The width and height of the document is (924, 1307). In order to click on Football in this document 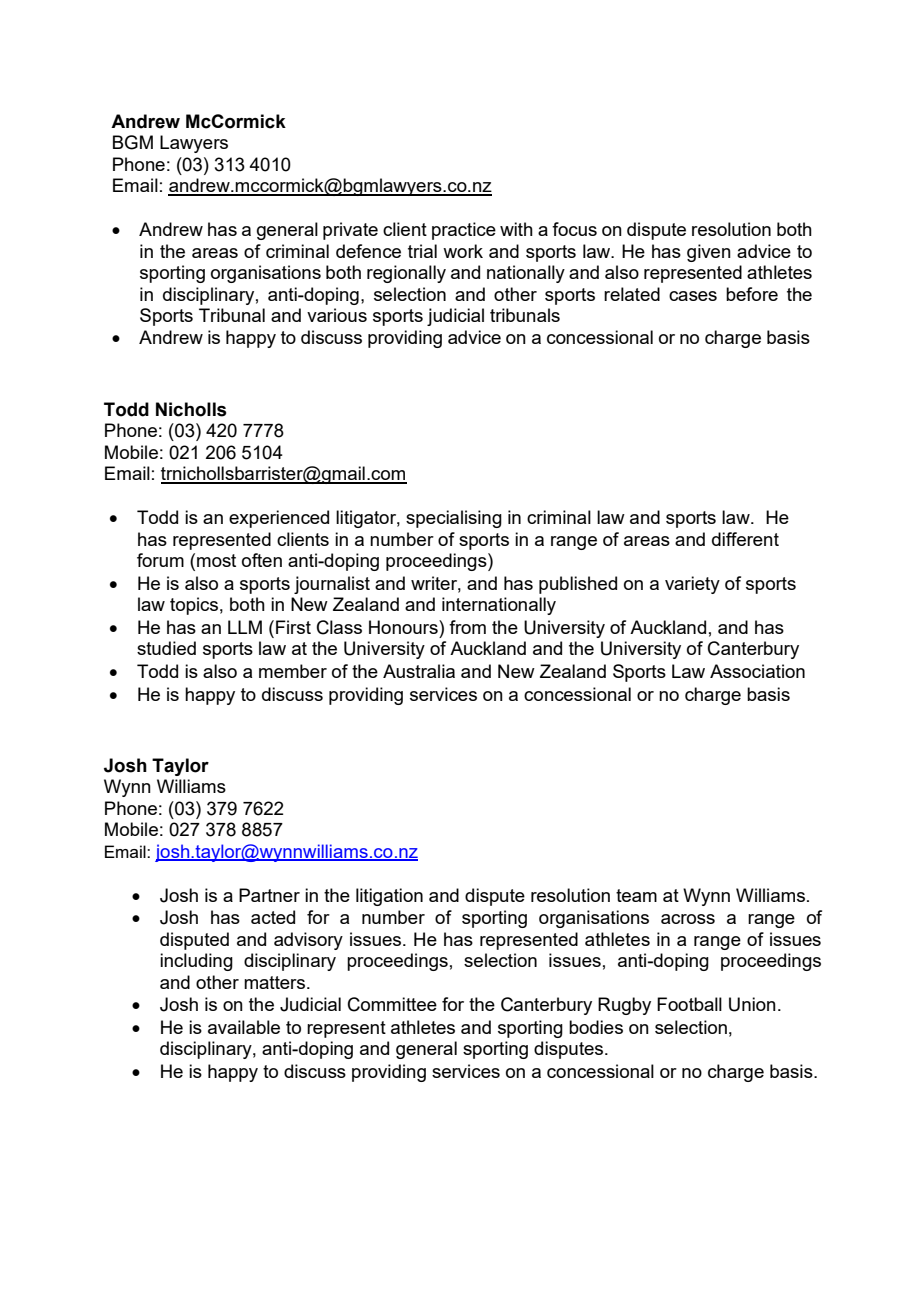, I will do `click(689, 1004)`.
